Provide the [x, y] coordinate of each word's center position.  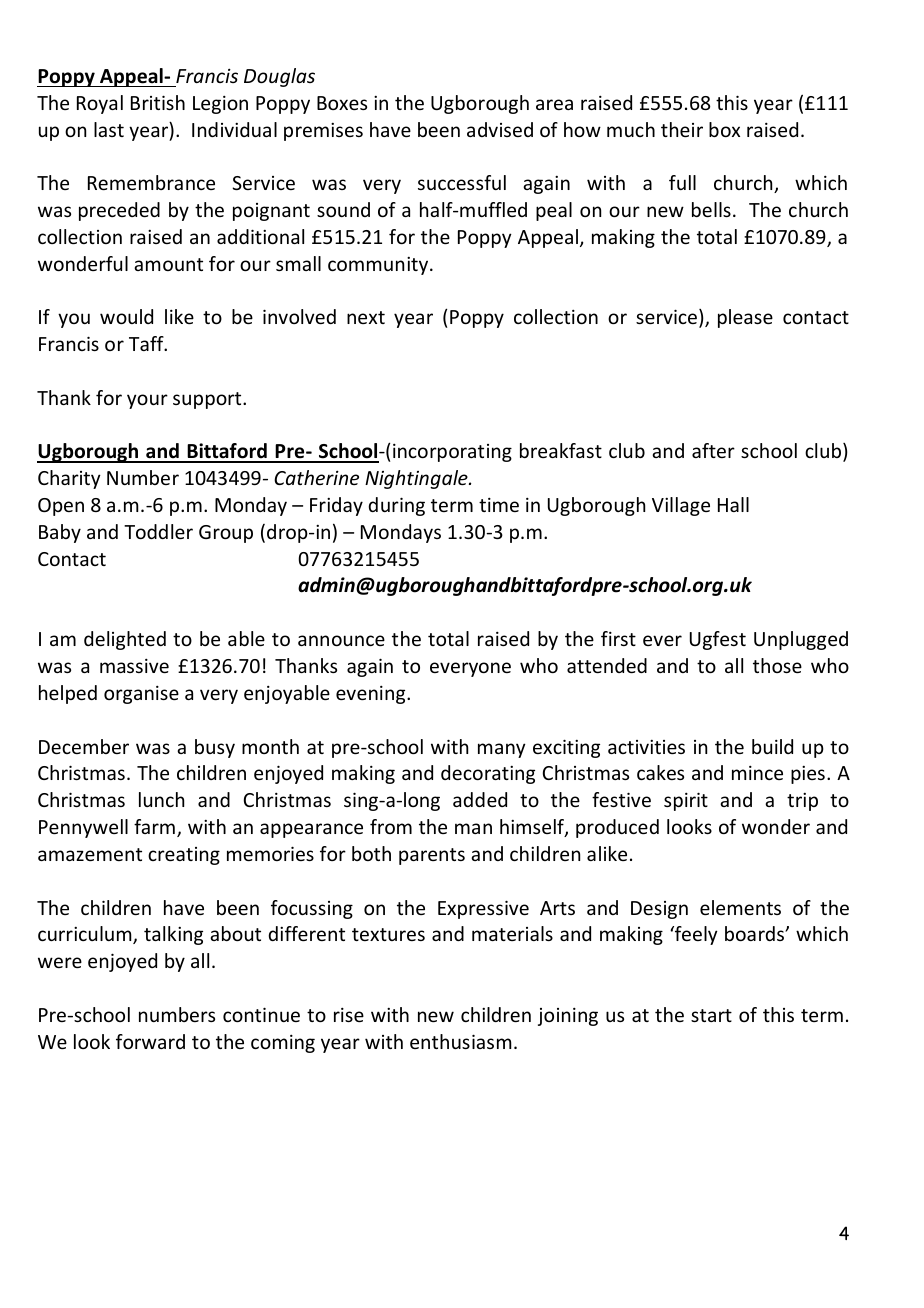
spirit [686, 801]
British [158, 102]
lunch [161, 799]
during [396, 506]
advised [500, 129]
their [682, 129]
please [745, 318]
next [366, 317]
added [480, 799]
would [126, 316]
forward [150, 1041]
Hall [733, 504]
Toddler [158, 531]
